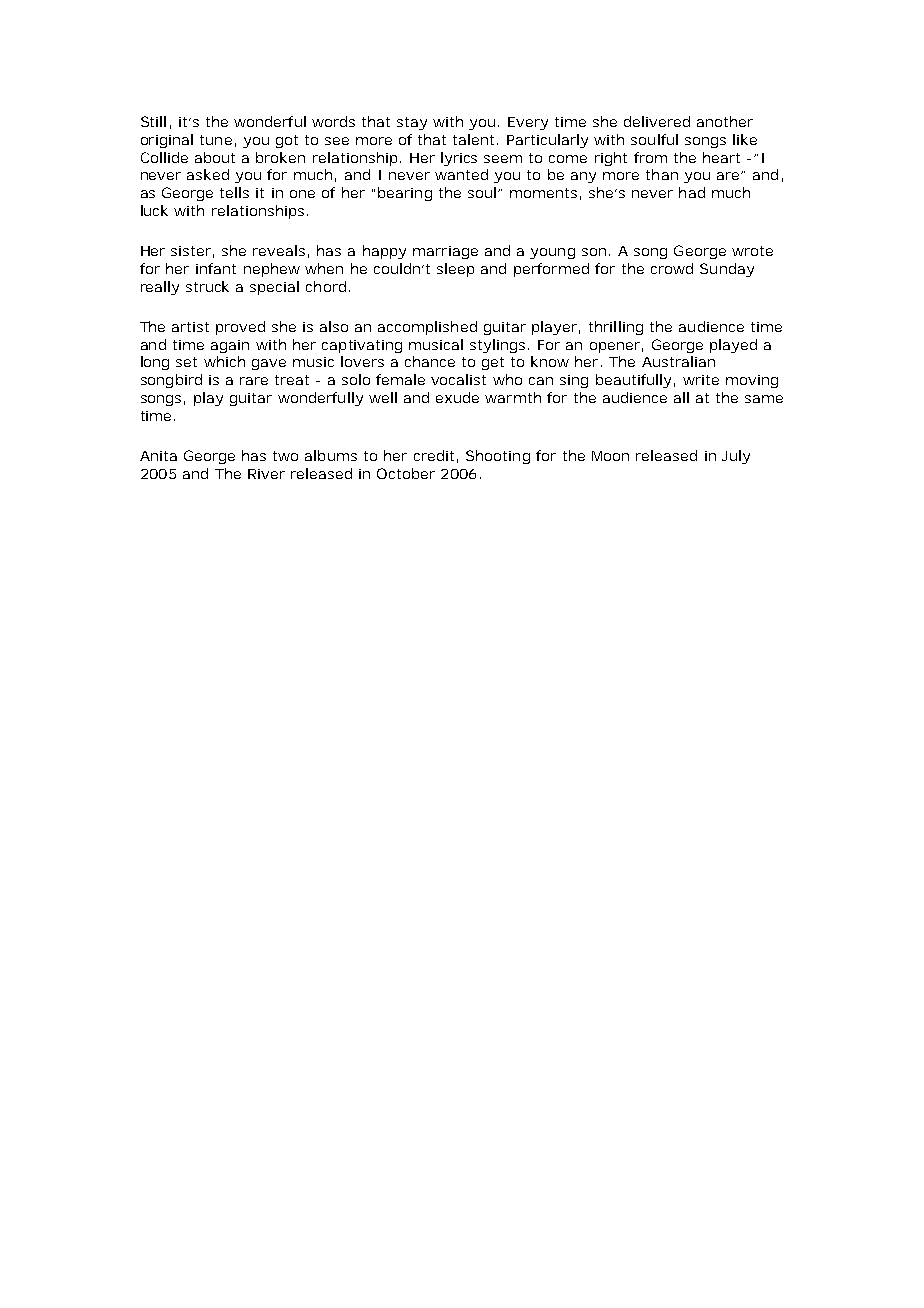 The image size is (924, 1308). What do you see at coordinates (430, 361) in the document?
I see `chance` at bounding box center [430, 361].
